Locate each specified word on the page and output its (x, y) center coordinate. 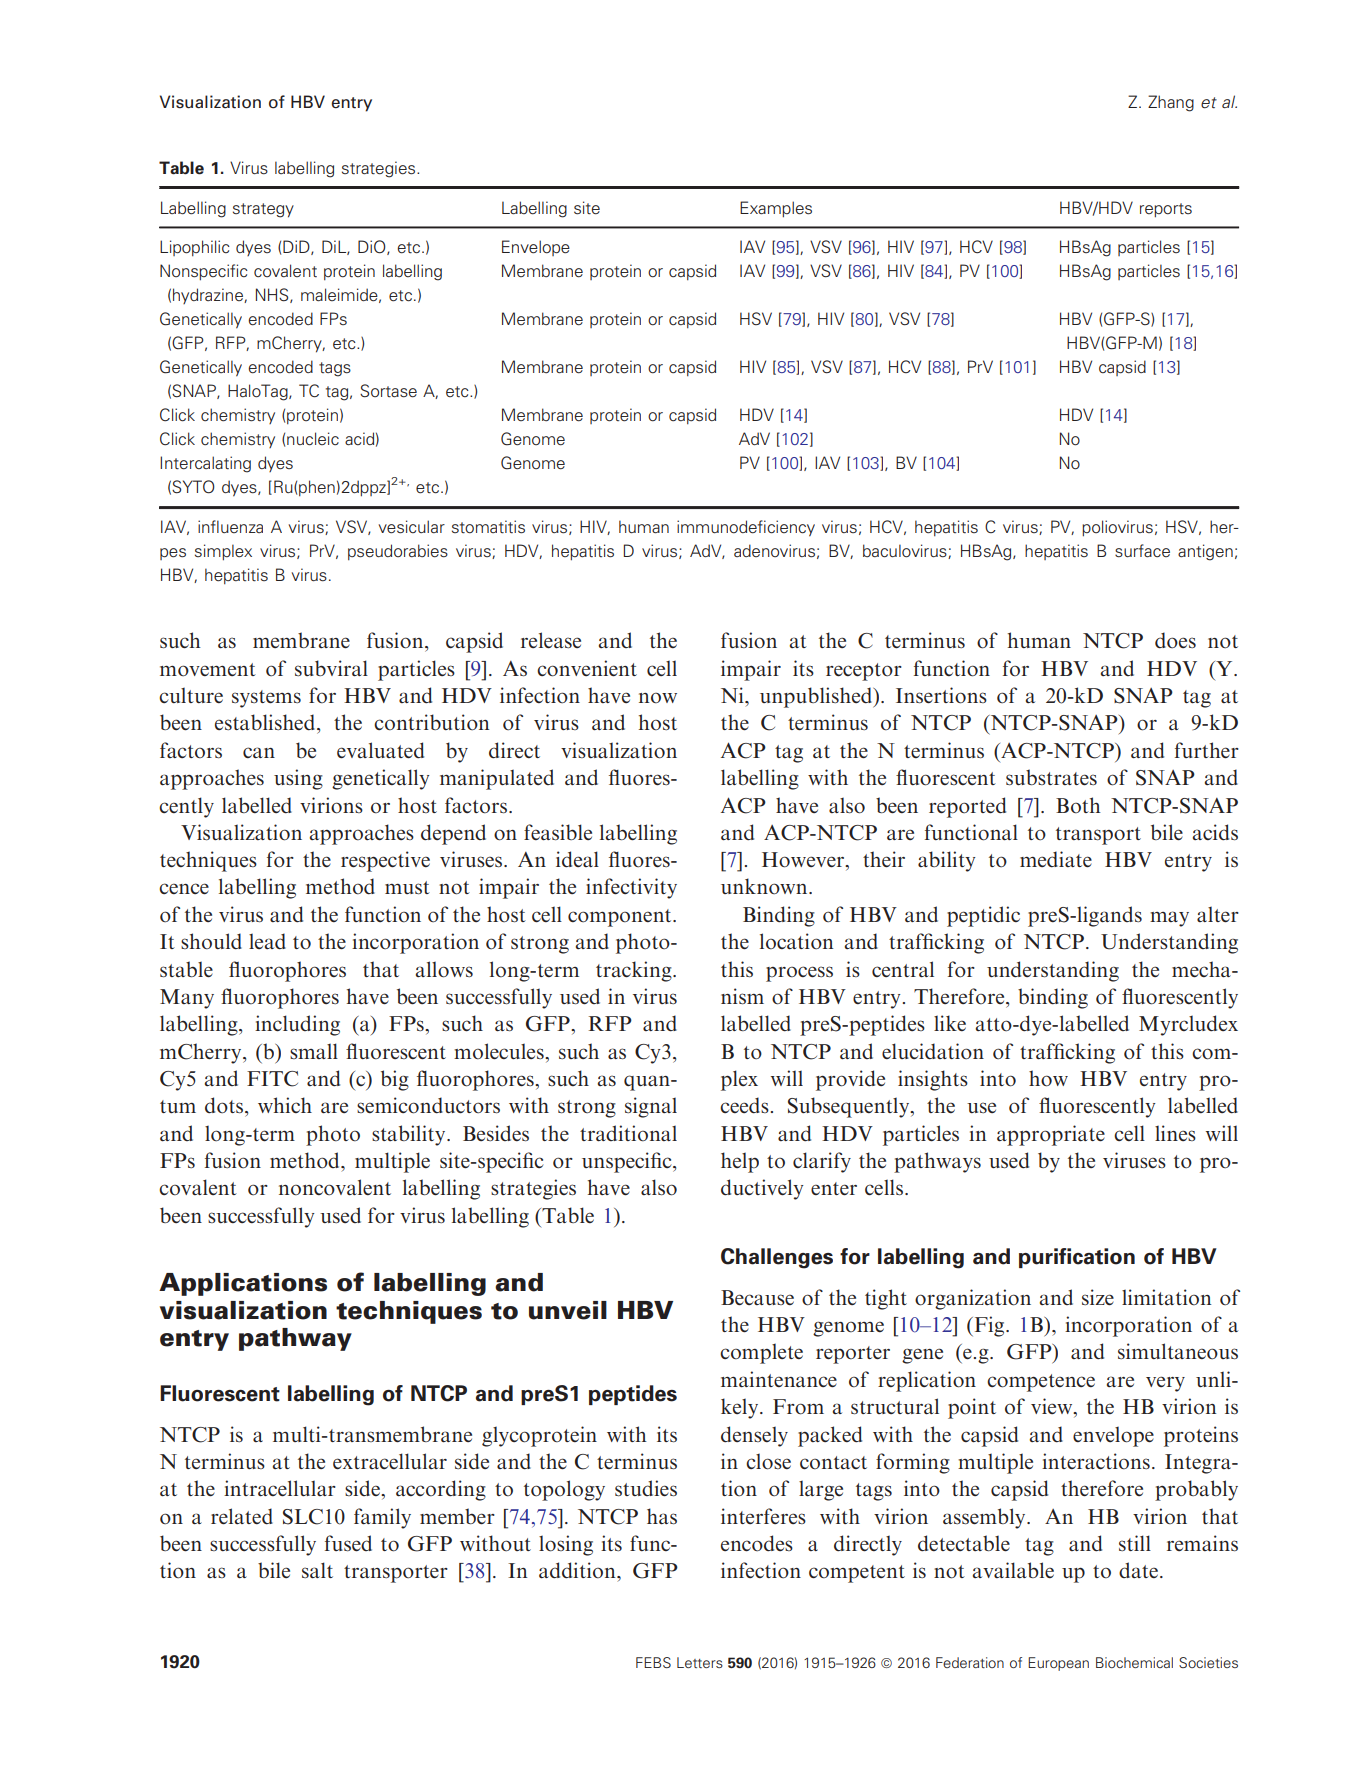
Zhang (1171, 103)
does (1175, 640)
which (285, 1105)
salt (317, 1570)
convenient (587, 668)
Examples (776, 209)
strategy (263, 210)
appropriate (1051, 1135)
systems (266, 699)
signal (651, 1107)
